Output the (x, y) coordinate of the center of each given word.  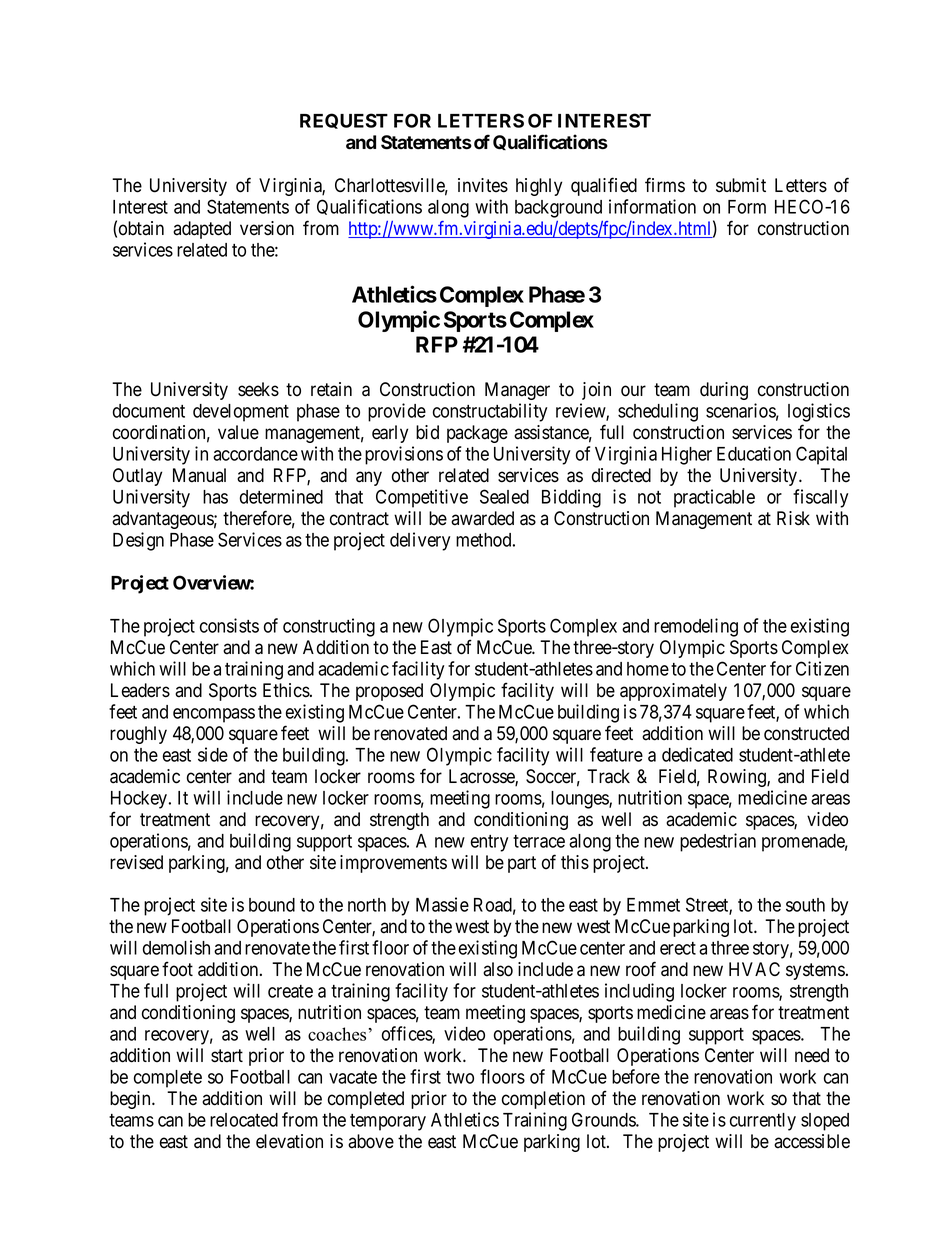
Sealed (504, 496)
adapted (202, 230)
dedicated (697, 754)
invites (483, 185)
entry (489, 843)
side (213, 754)
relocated (244, 1120)
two (460, 1077)
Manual (199, 475)
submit (741, 185)
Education (754, 453)
